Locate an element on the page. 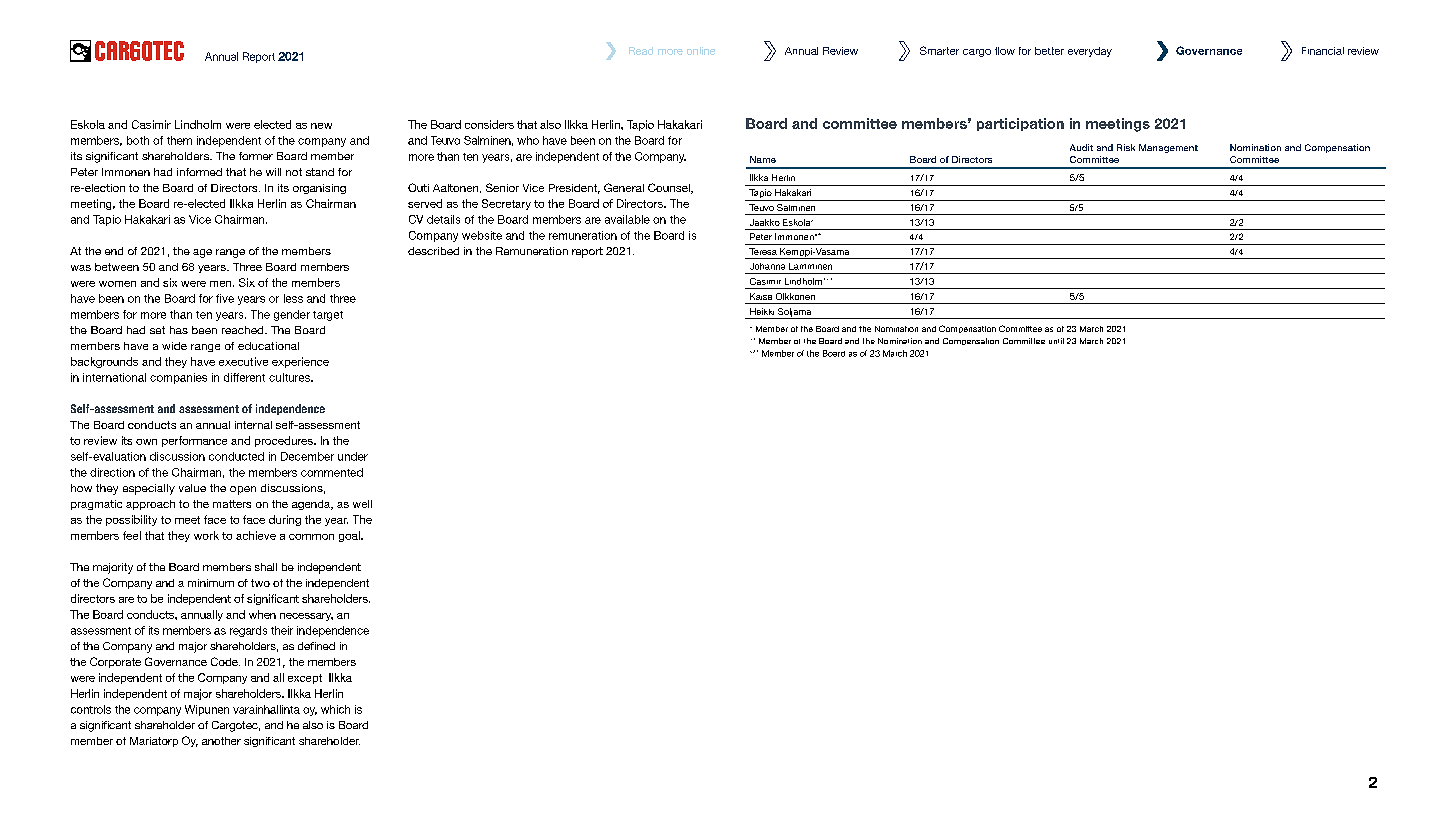 The image size is (1456, 818). Counsel is located at coordinates (670, 188).
